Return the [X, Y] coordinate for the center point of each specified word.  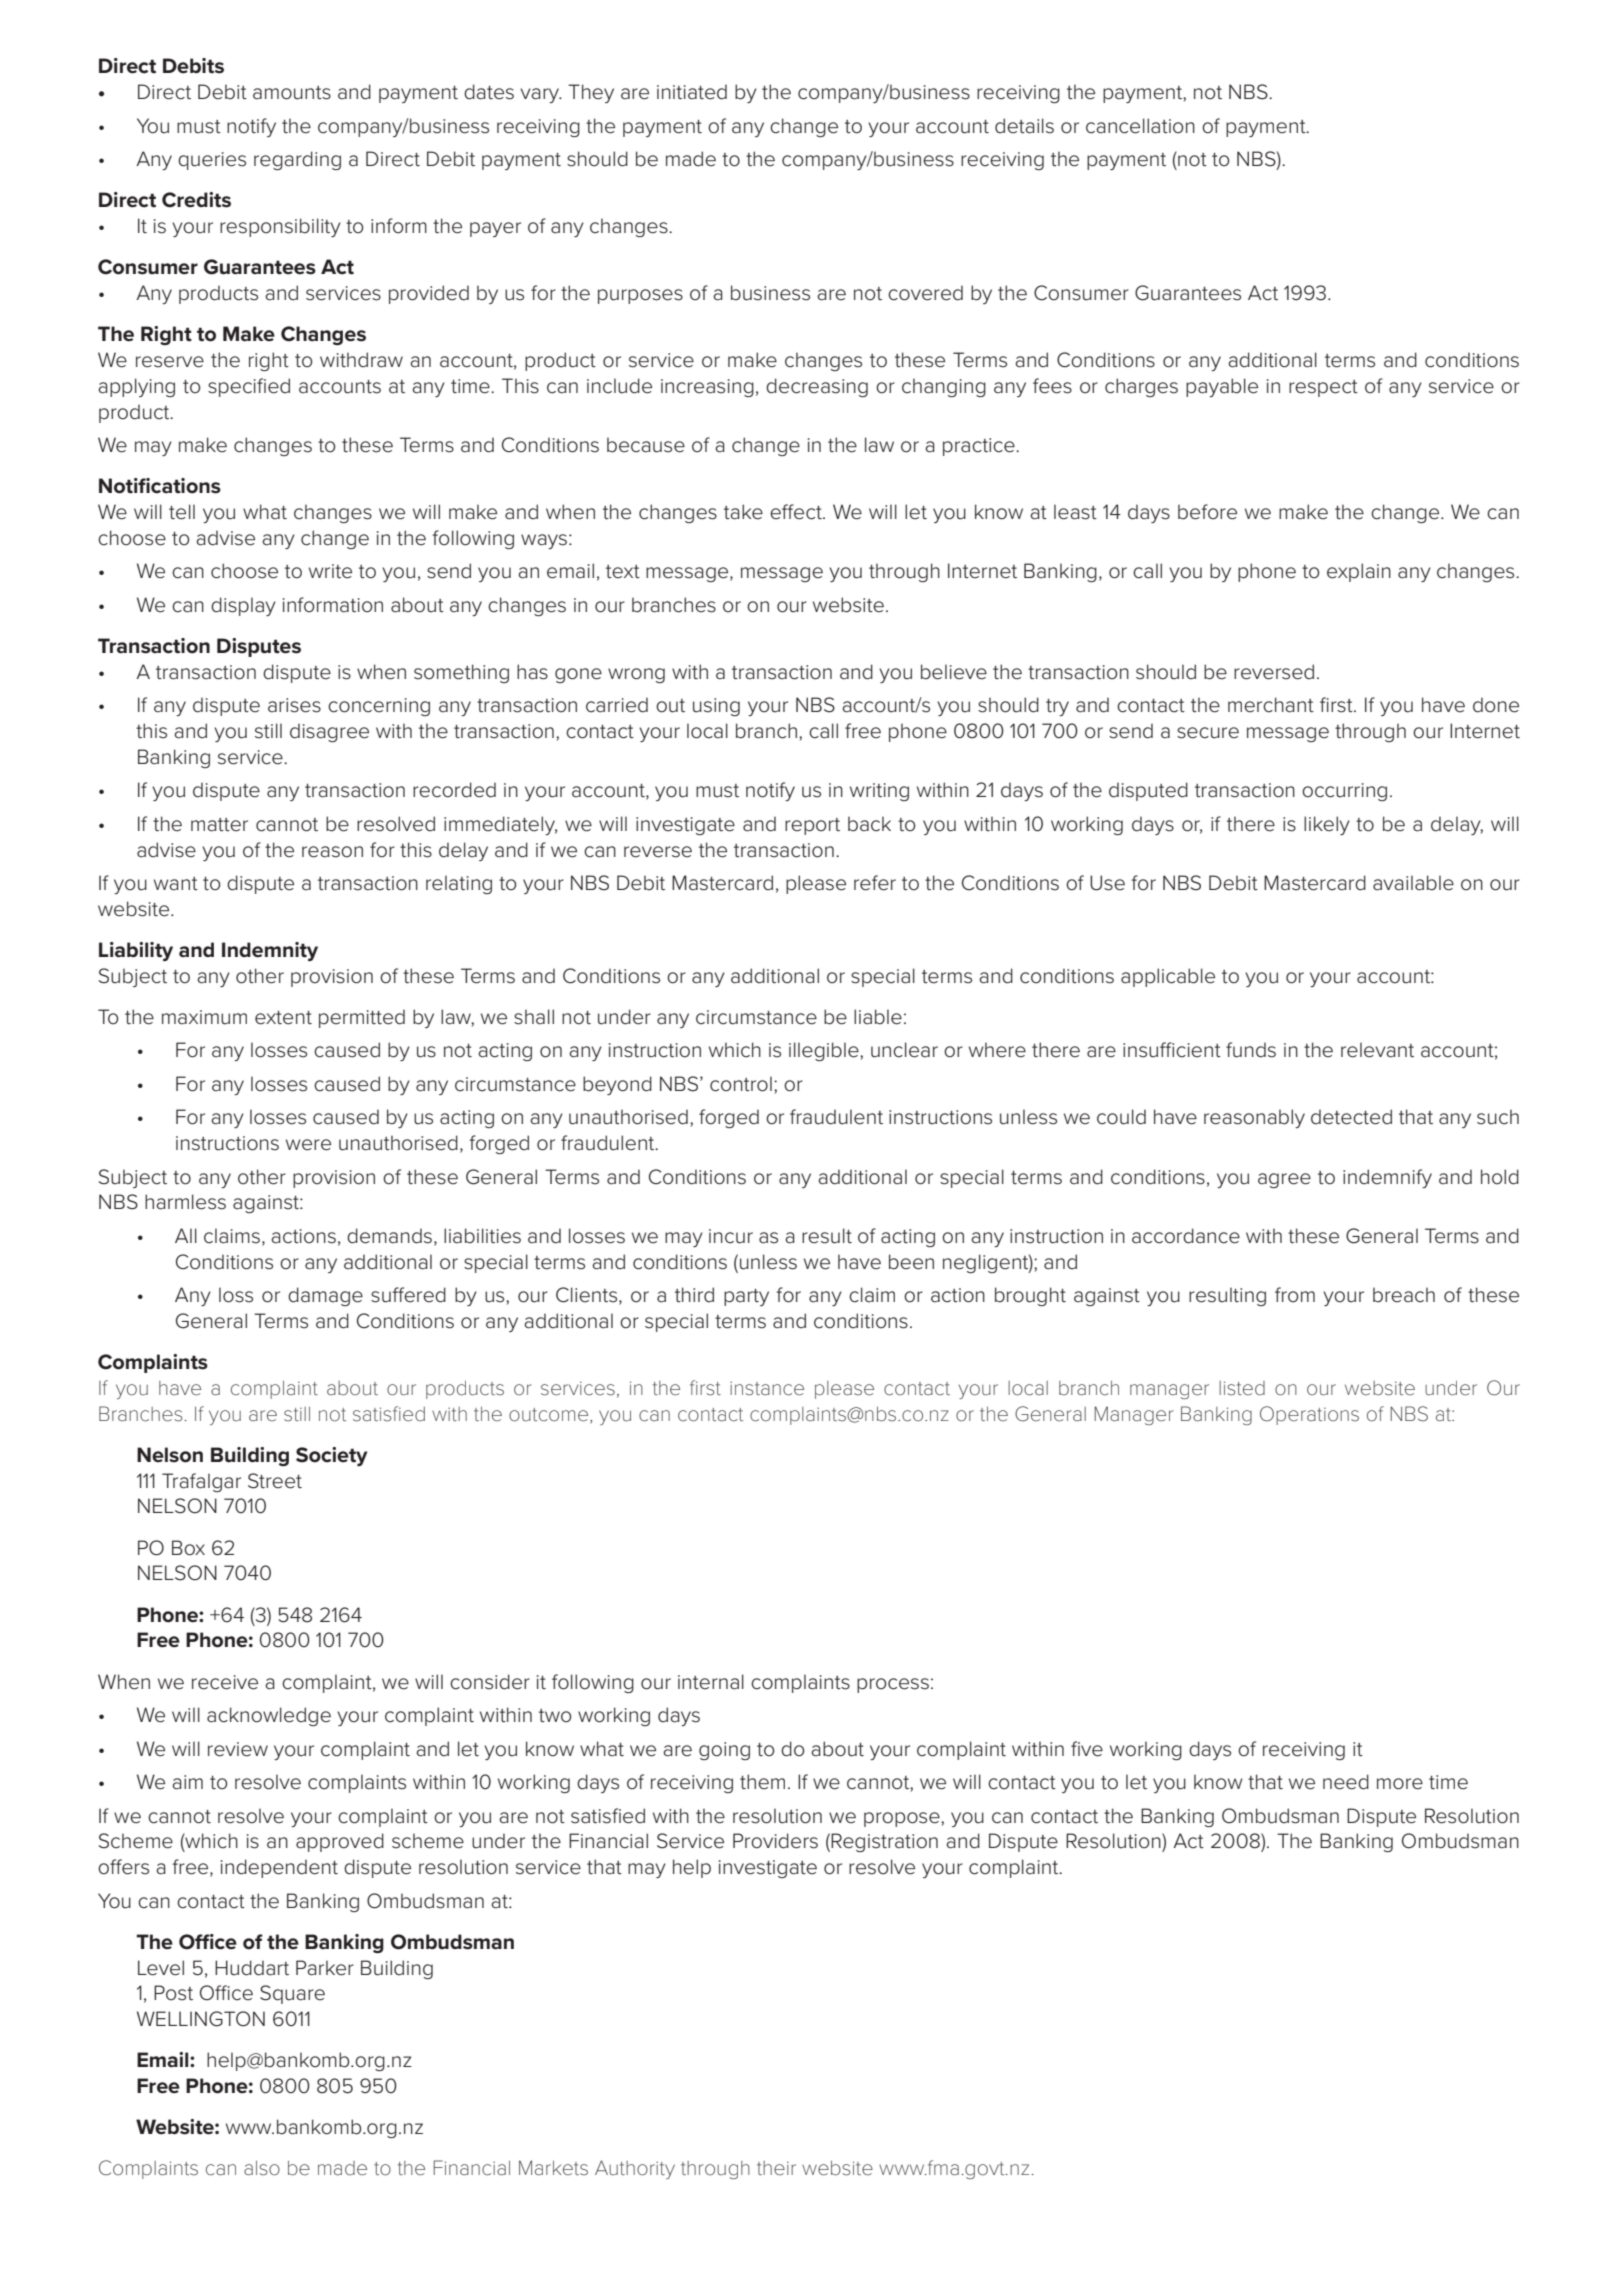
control [741, 1084]
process [893, 1685]
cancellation [1140, 126]
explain [1359, 572]
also [262, 2168]
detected [1351, 1117]
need [1346, 1782]
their [776, 2168]
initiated [692, 92]
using [716, 707]
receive [225, 1682]
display [243, 606]
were [308, 1145]
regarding [297, 160]
